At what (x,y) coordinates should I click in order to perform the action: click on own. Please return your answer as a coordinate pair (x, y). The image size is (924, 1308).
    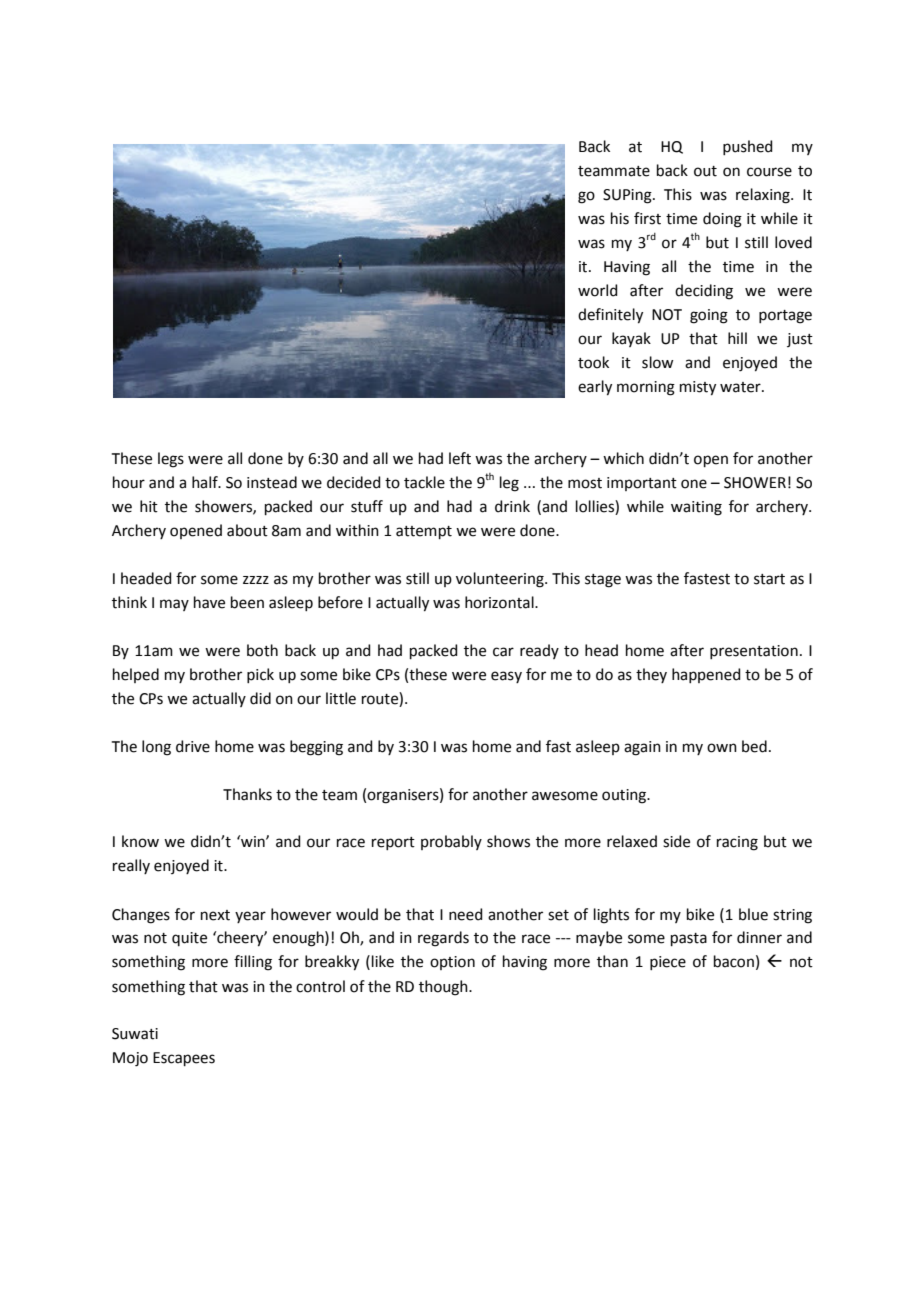
    Looking at the image, I should click on (722, 748).
